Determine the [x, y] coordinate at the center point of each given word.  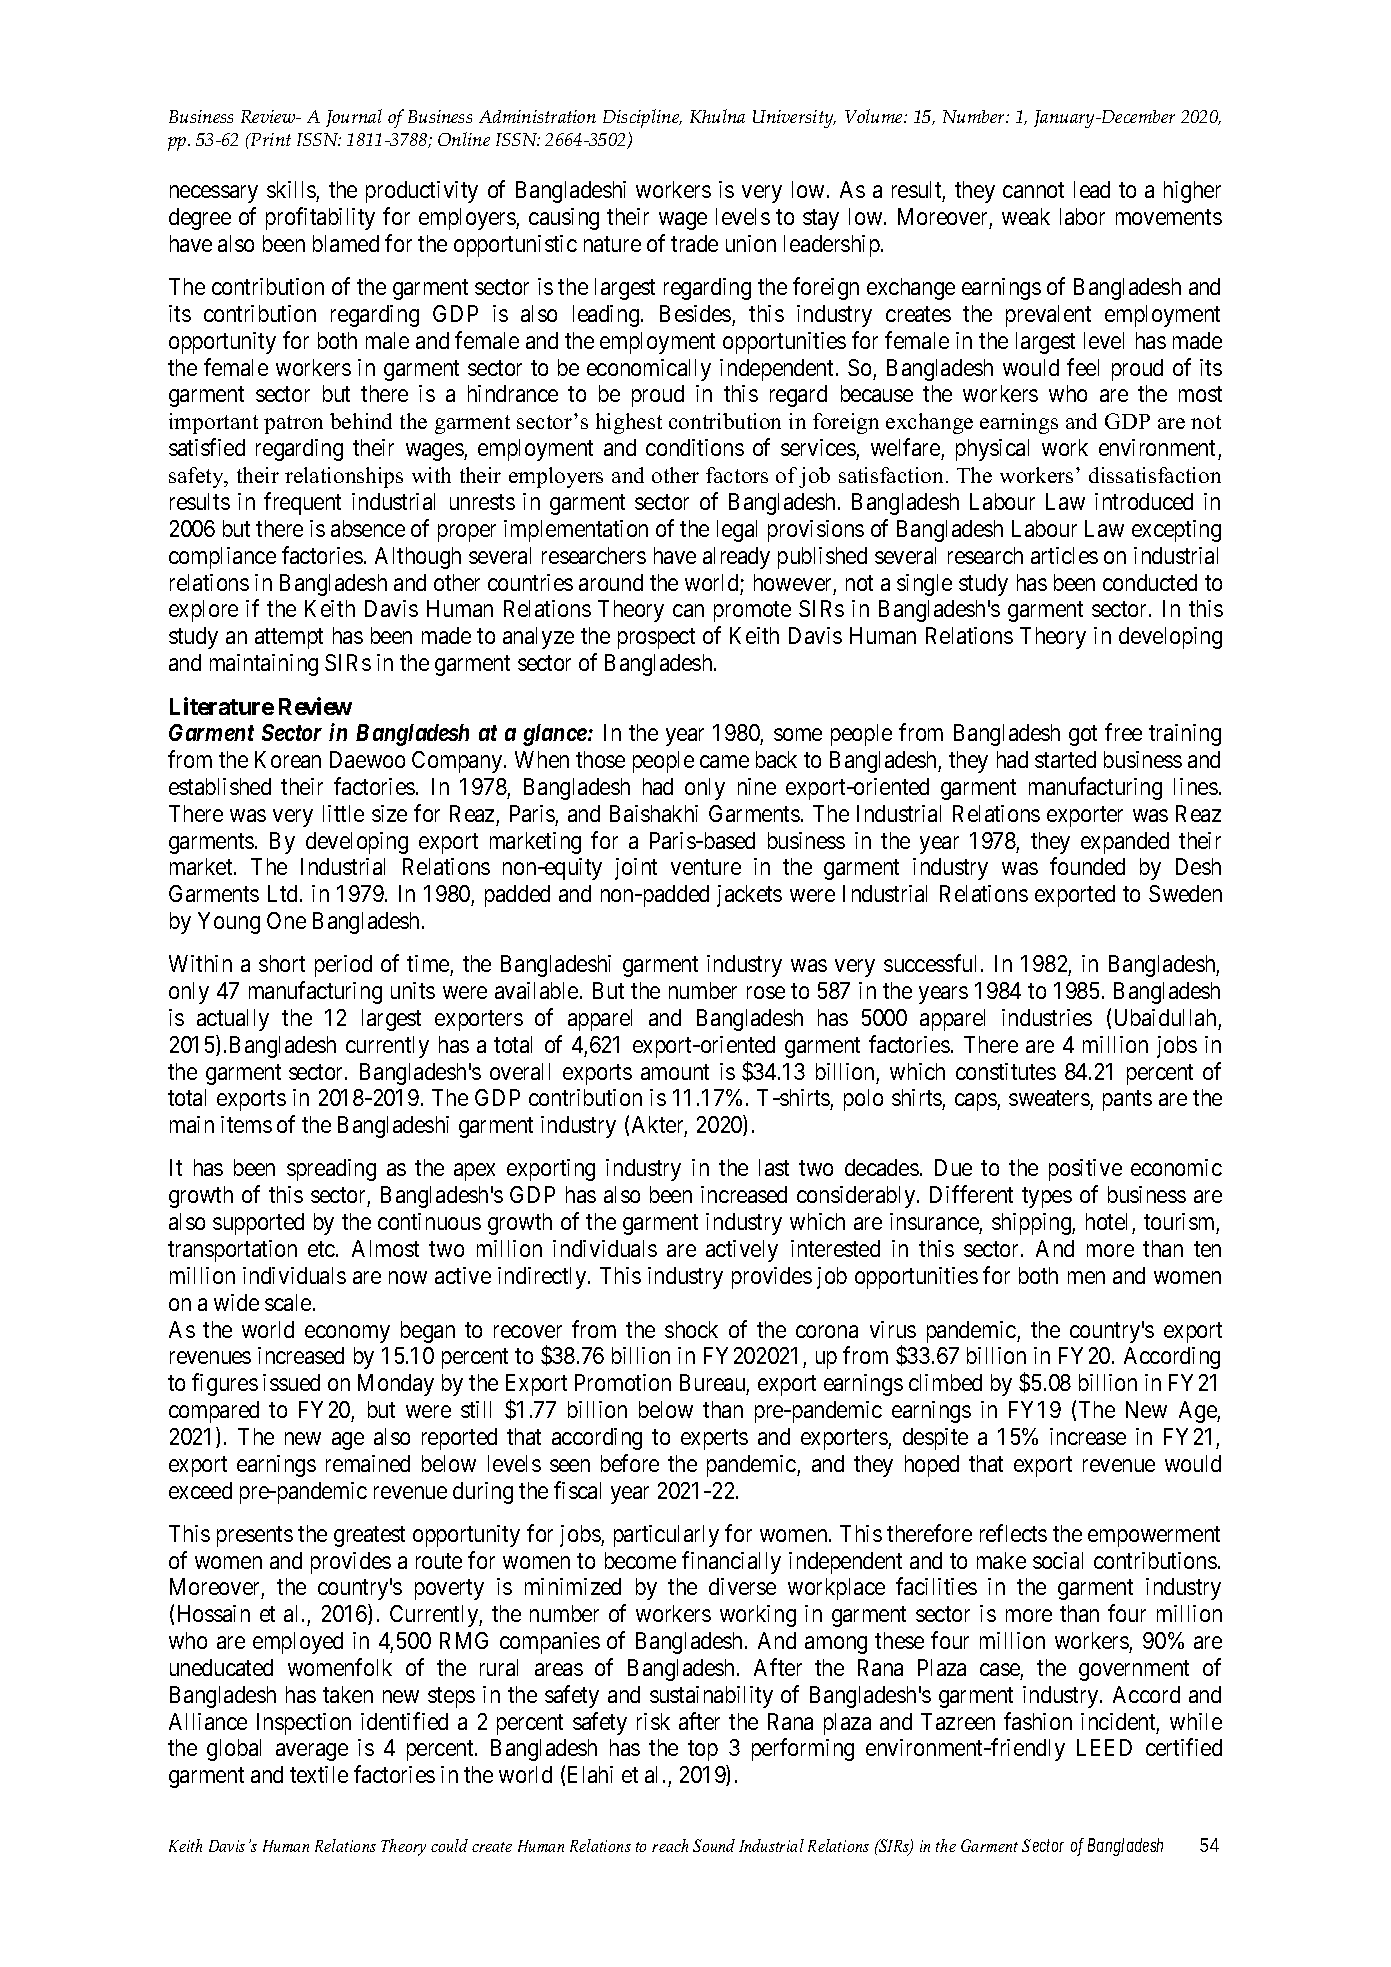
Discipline [642, 118]
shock [691, 1329]
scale [288, 1302]
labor [1082, 216]
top [703, 1751]
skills [291, 189]
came [724, 761]
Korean [288, 759]
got [1083, 735]
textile [319, 1774]
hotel [1106, 1221]
